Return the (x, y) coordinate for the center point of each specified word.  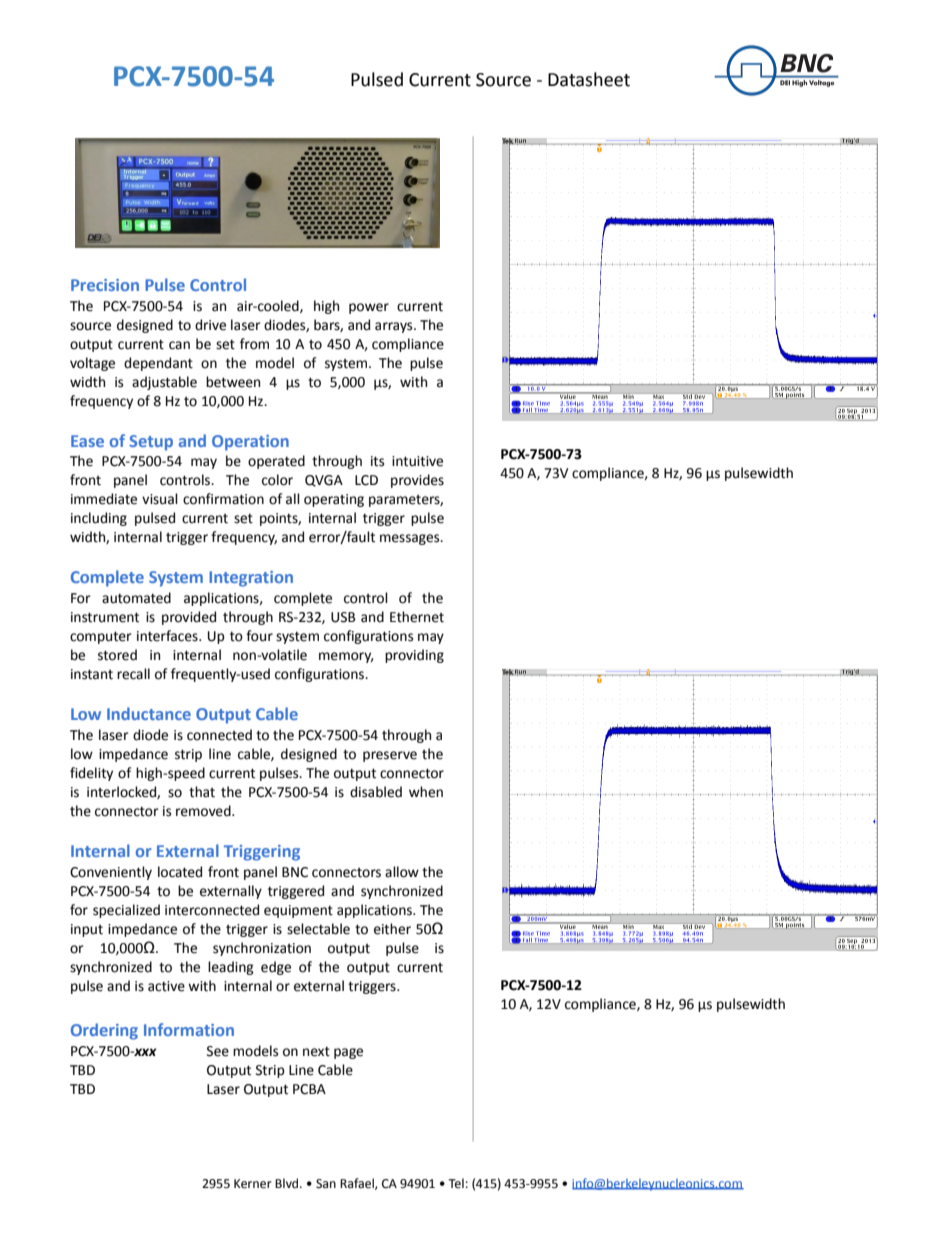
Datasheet (589, 79)
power (369, 308)
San (326, 1184)
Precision (105, 285)
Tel (456, 1183)
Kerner (253, 1184)
